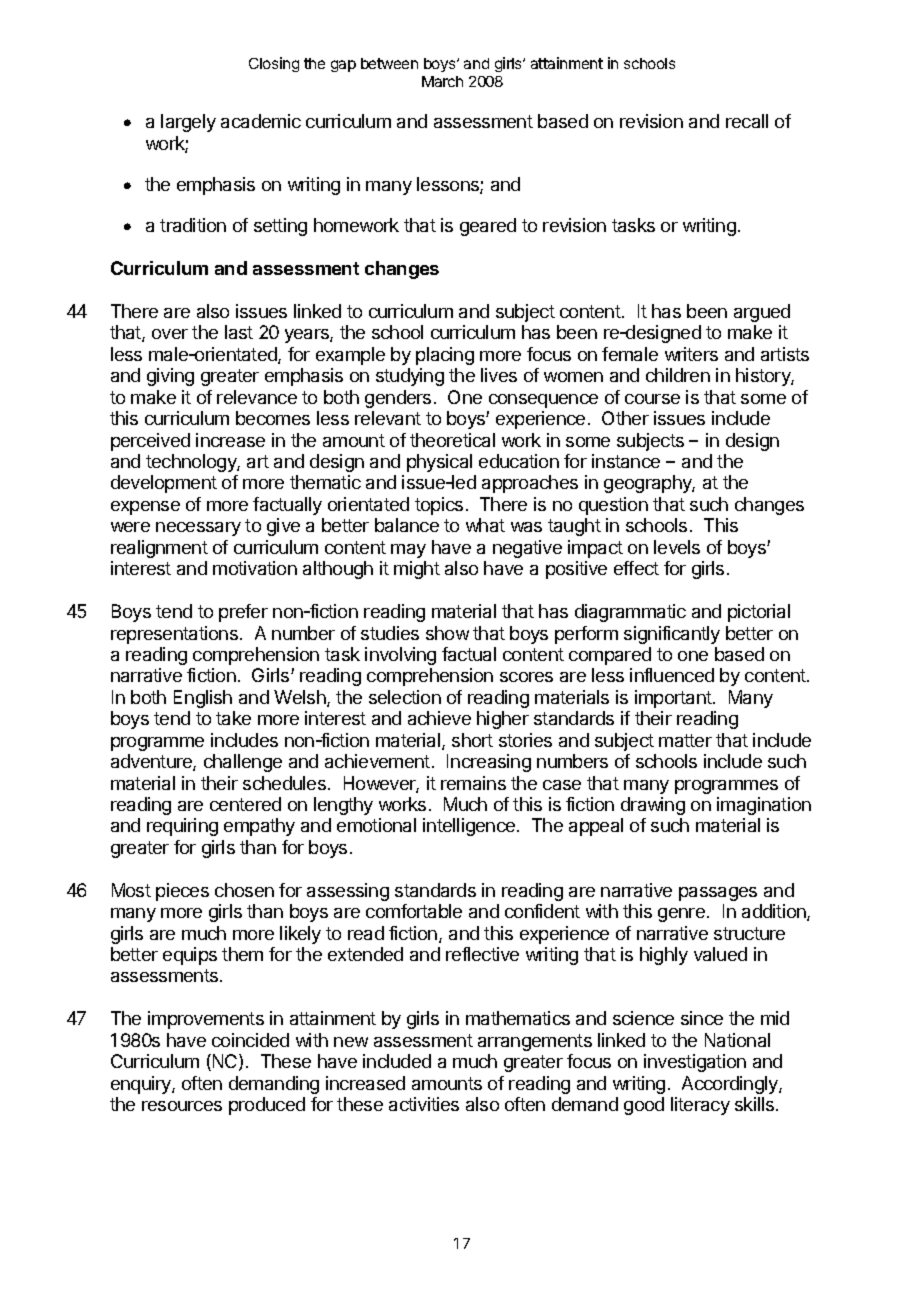  I want to click on relevance, so click(257, 397).
